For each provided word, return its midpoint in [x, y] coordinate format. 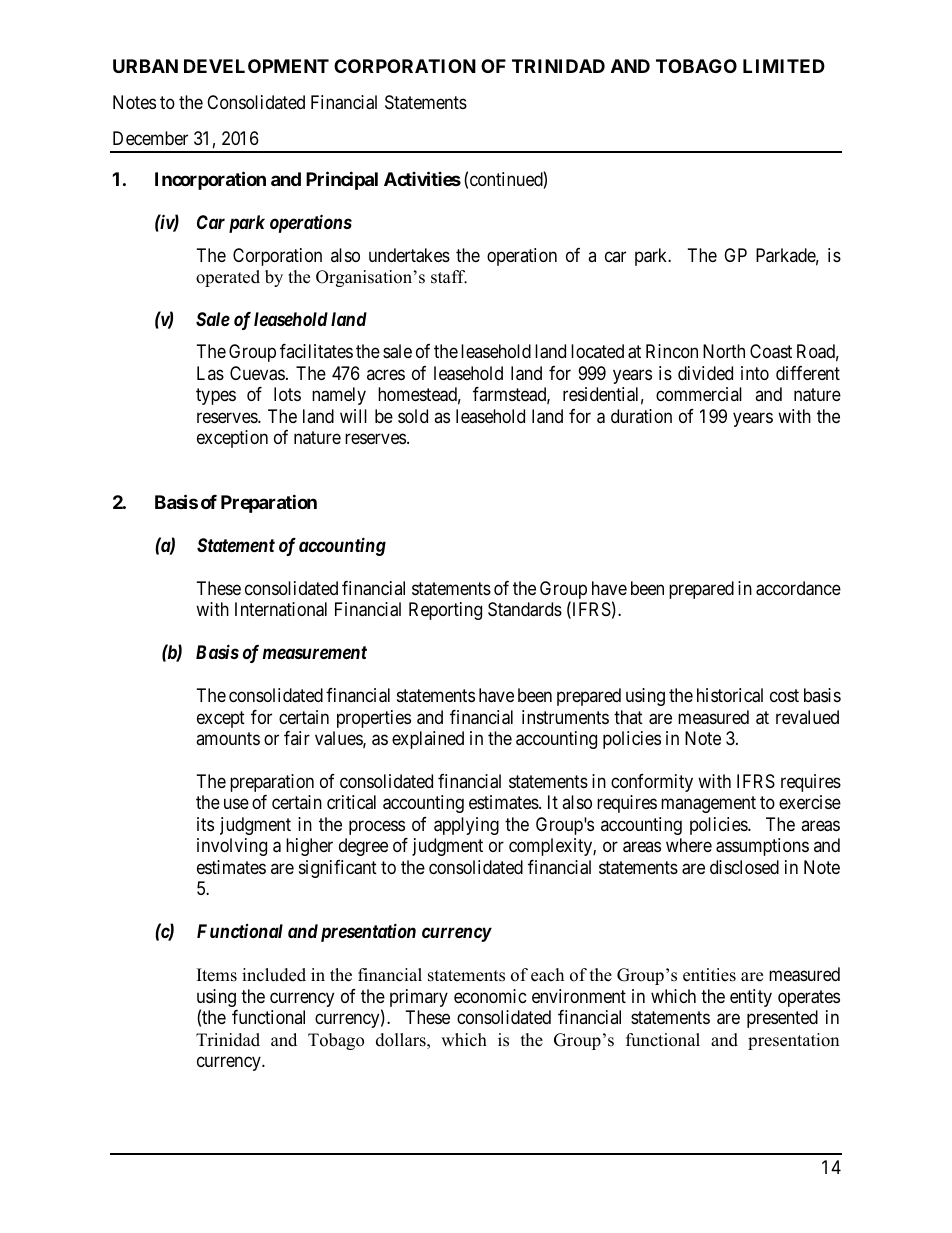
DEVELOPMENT [256, 66]
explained [428, 740]
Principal [342, 180]
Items [217, 975]
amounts [228, 738]
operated [228, 278]
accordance [798, 588]
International [281, 609]
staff [449, 277]
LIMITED [784, 66]
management [708, 805]
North [724, 351]
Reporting [445, 611]
